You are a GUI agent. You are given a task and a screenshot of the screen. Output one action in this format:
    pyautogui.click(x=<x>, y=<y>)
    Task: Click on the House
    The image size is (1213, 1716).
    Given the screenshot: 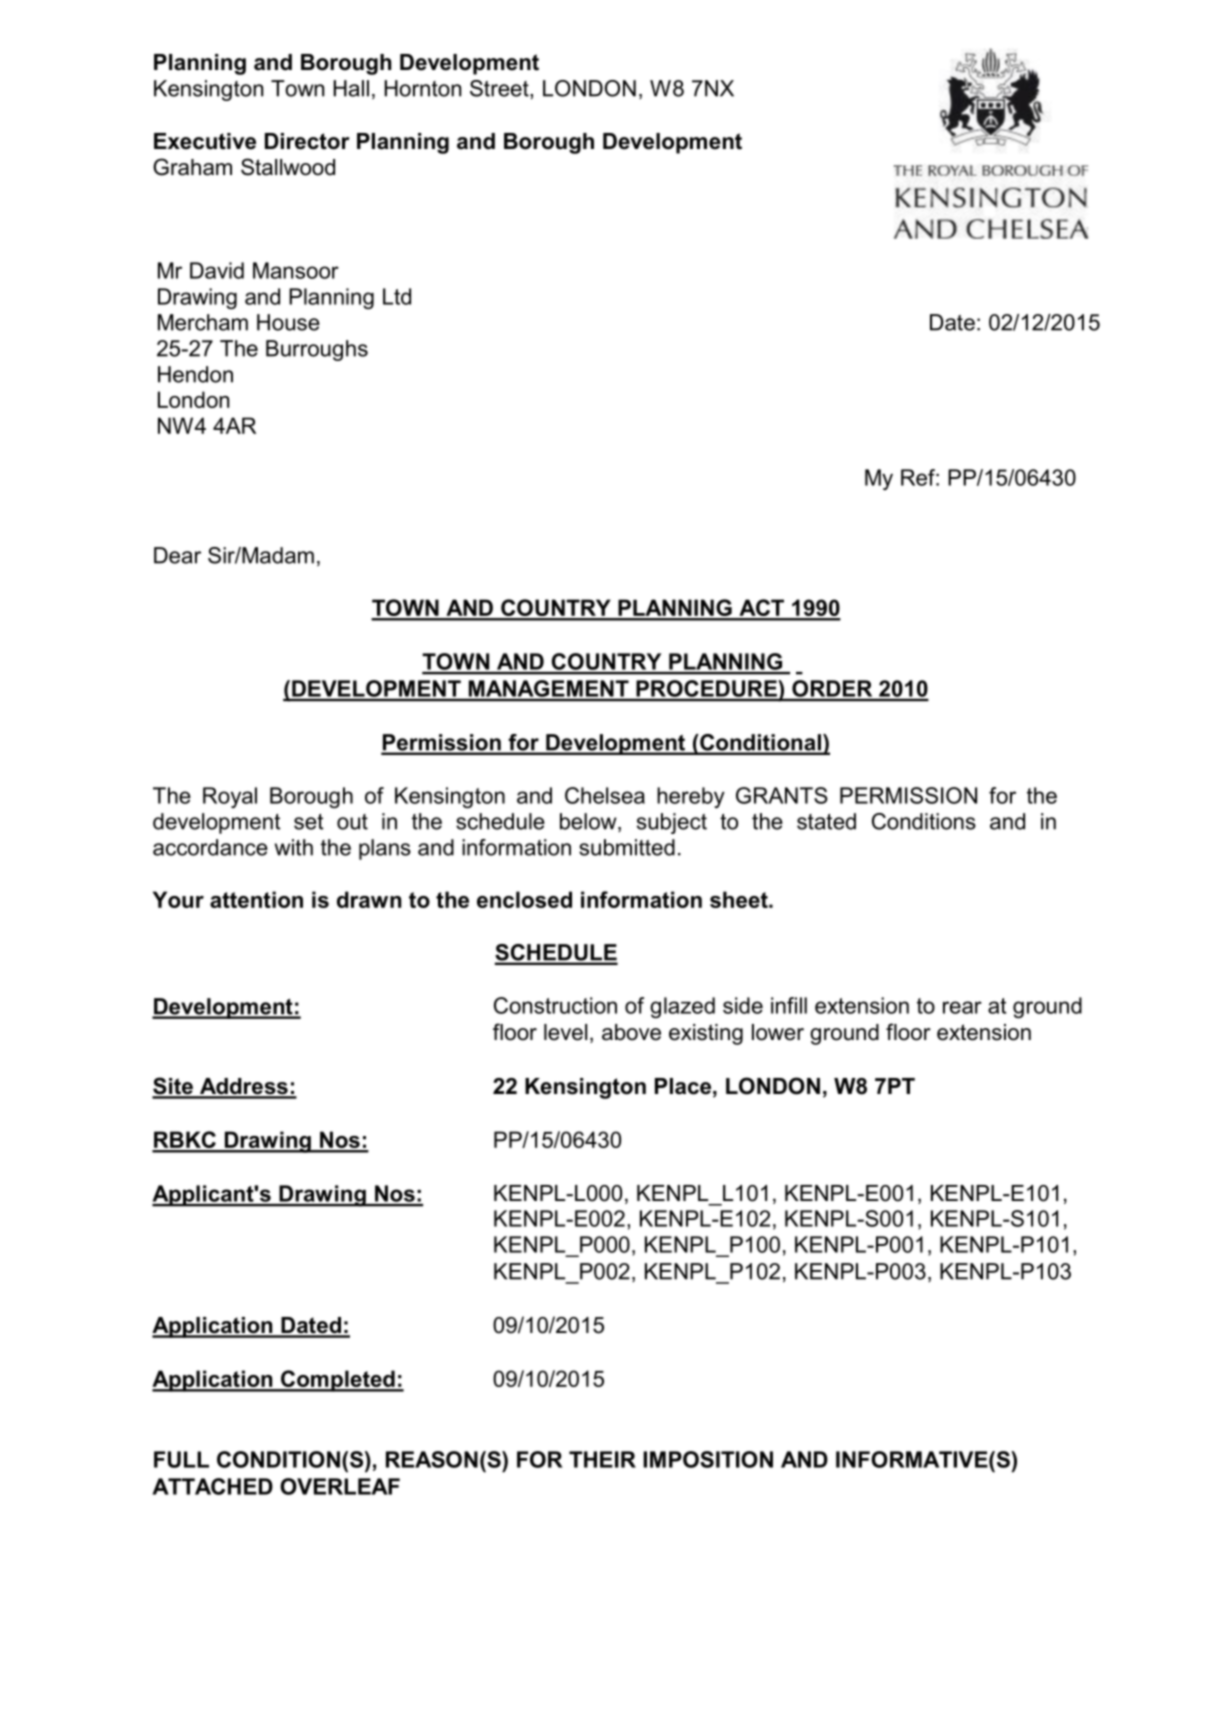 What is the action you would take?
    pyautogui.click(x=288, y=322)
